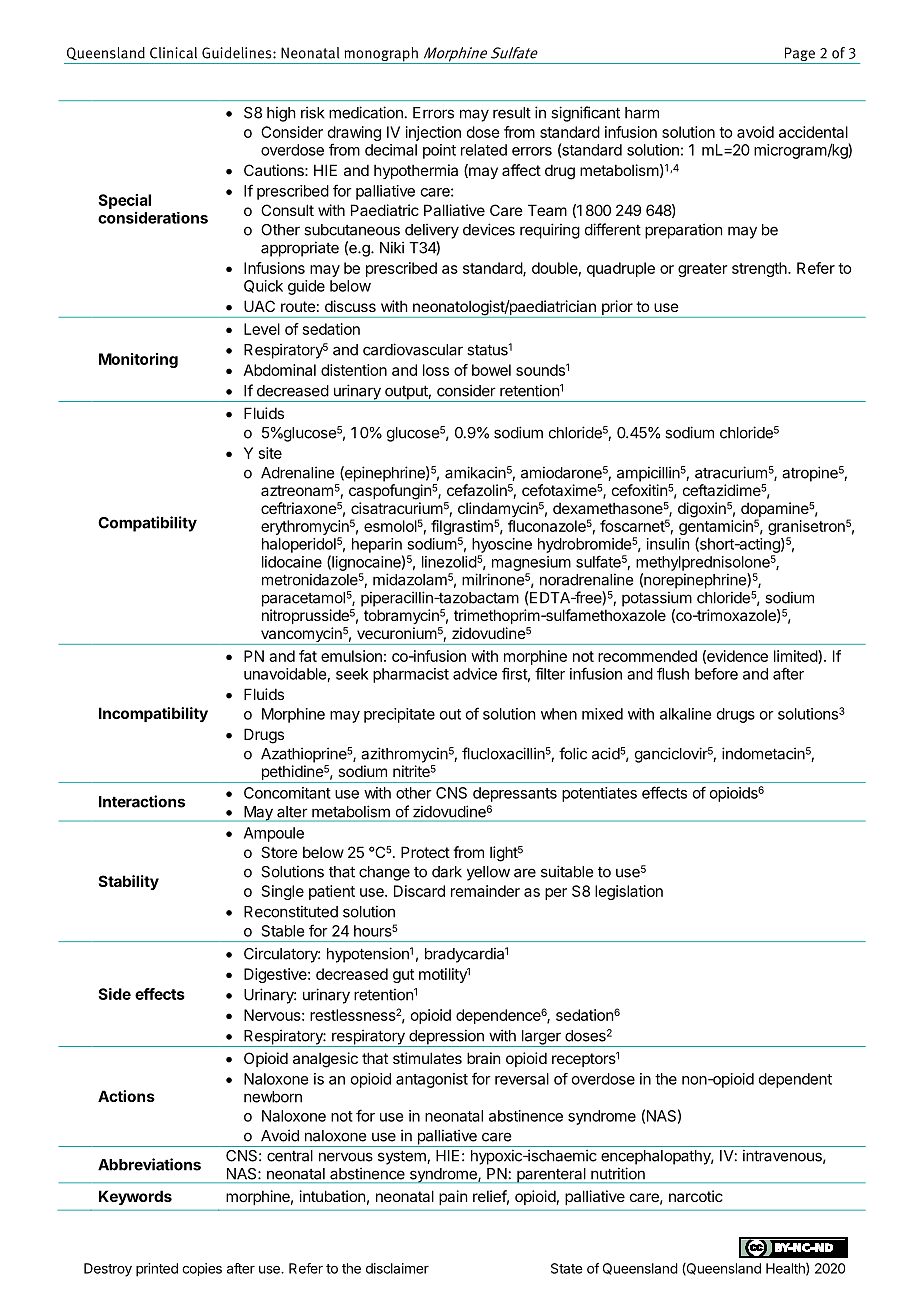 The image size is (924, 1307). Describe the element at coordinates (800, 55) in the screenshot. I see `Page` at that location.
